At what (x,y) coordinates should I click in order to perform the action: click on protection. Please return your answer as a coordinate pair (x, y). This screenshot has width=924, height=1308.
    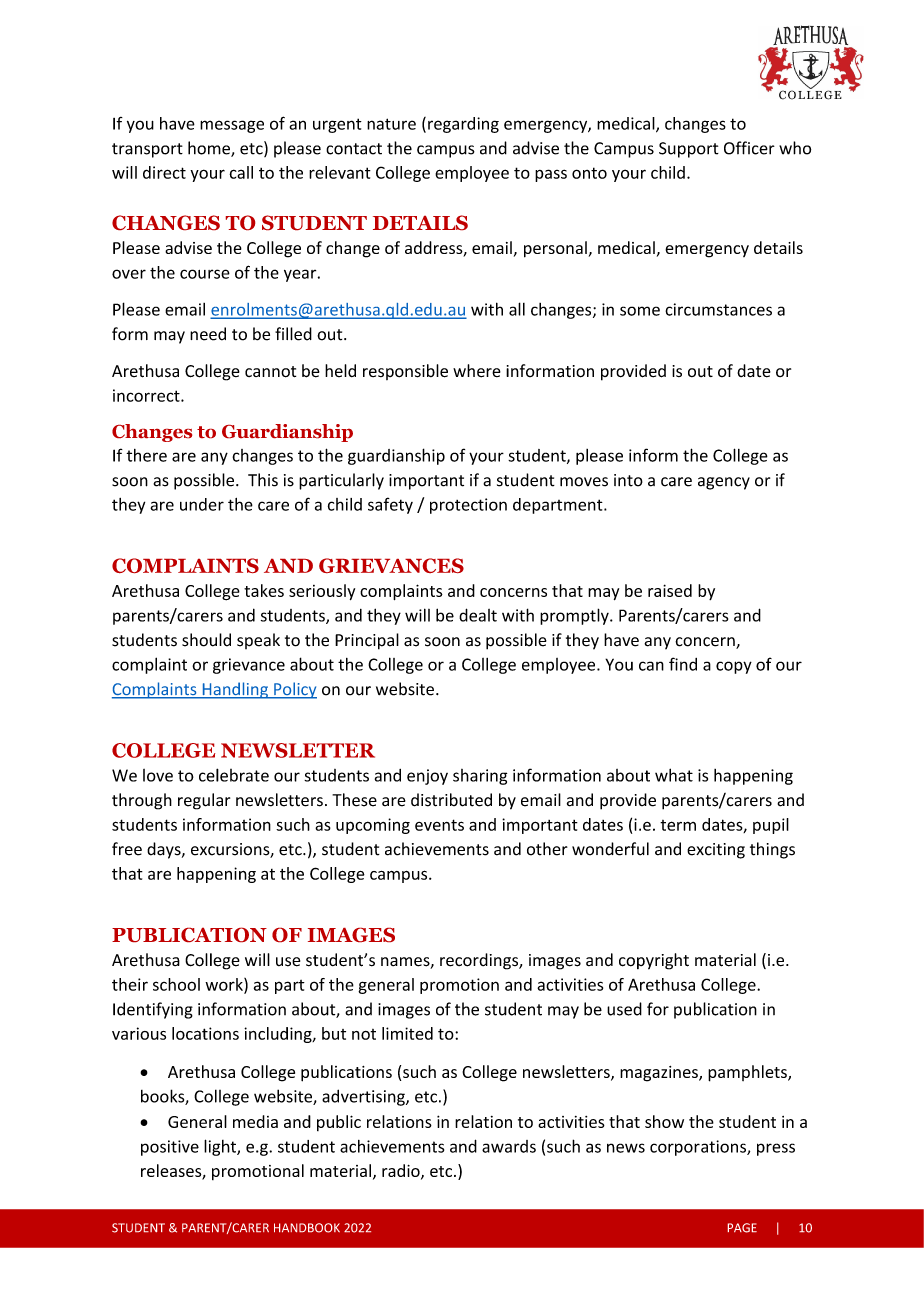
    Looking at the image, I should click on (468, 506).
